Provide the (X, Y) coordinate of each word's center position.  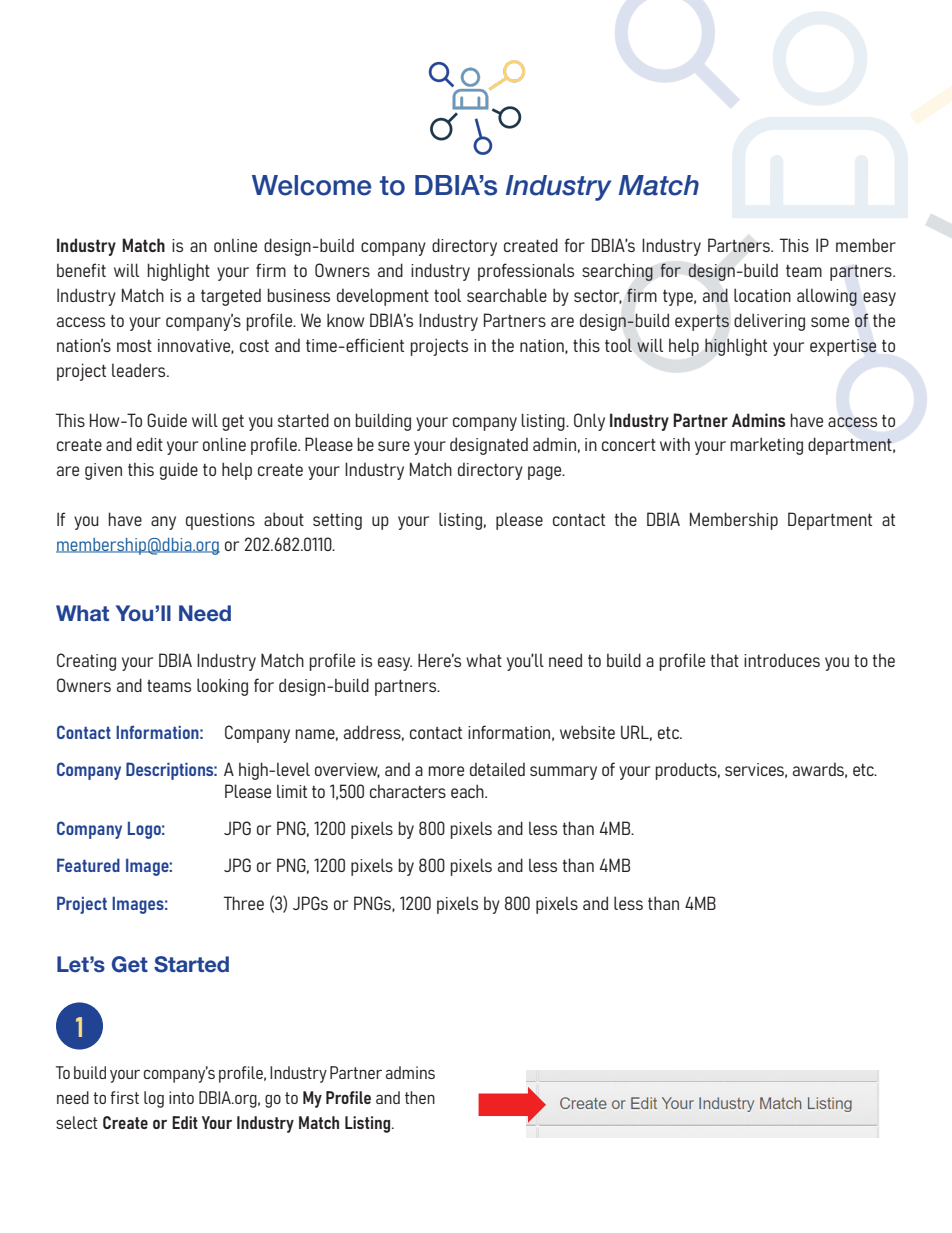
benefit (81, 270)
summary (563, 773)
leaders (140, 370)
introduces (782, 660)
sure (394, 446)
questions (220, 521)
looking (222, 687)
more (446, 771)
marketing (766, 446)
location (762, 295)
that (725, 660)
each (468, 791)
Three (244, 903)
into (181, 1097)
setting (337, 521)
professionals (526, 272)
